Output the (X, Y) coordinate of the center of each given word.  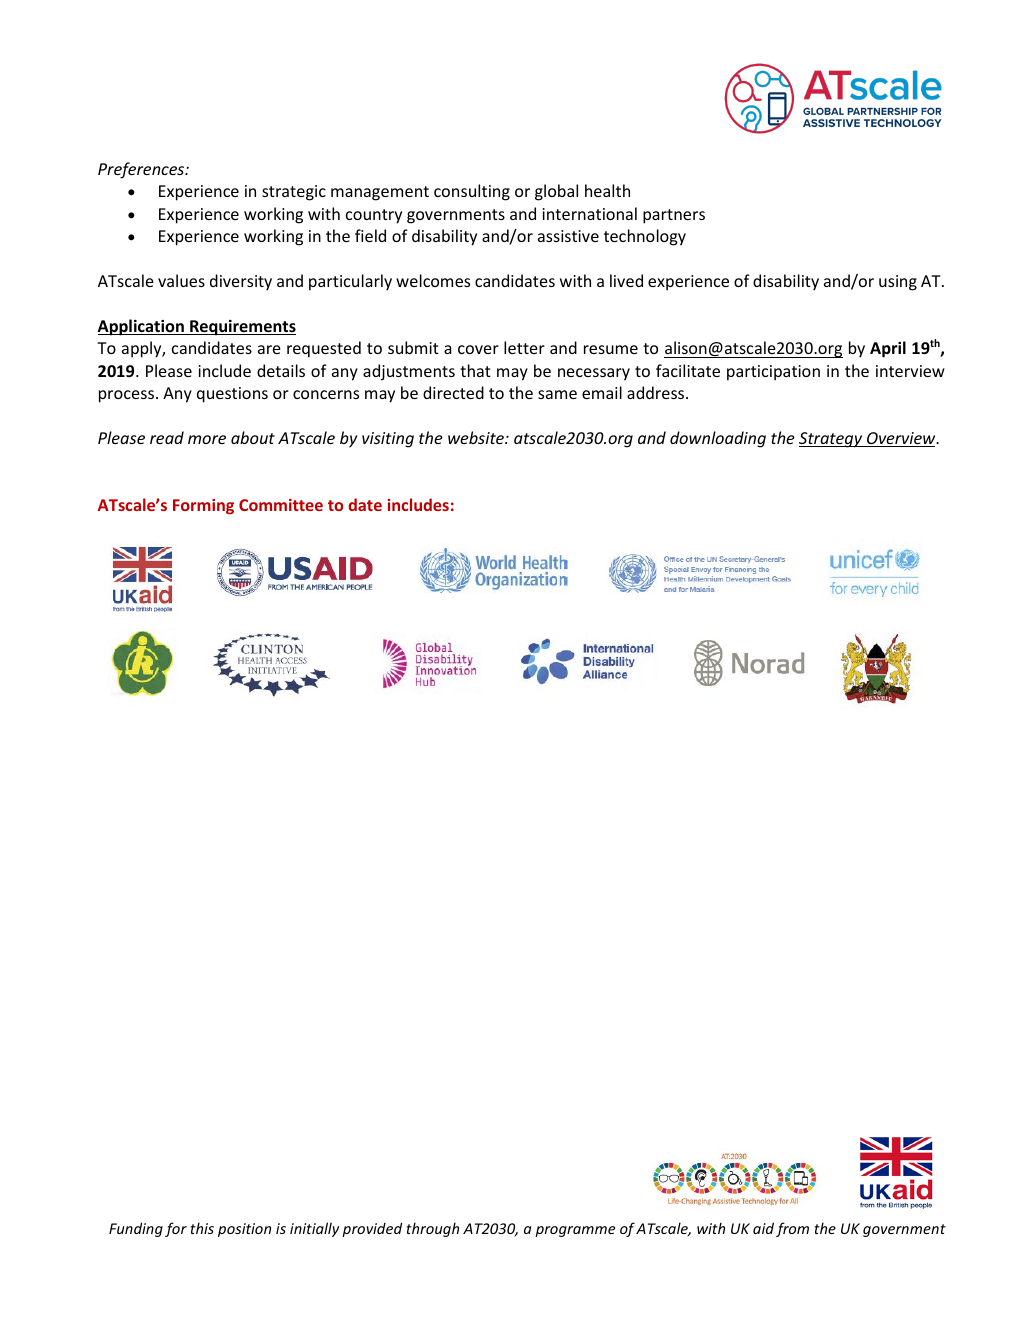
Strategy (832, 440)
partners (674, 216)
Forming (203, 507)
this (202, 1228)
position (244, 1230)
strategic (294, 193)
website (477, 437)
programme (575, 1231)
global (556, 192)
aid (763, 1228)
